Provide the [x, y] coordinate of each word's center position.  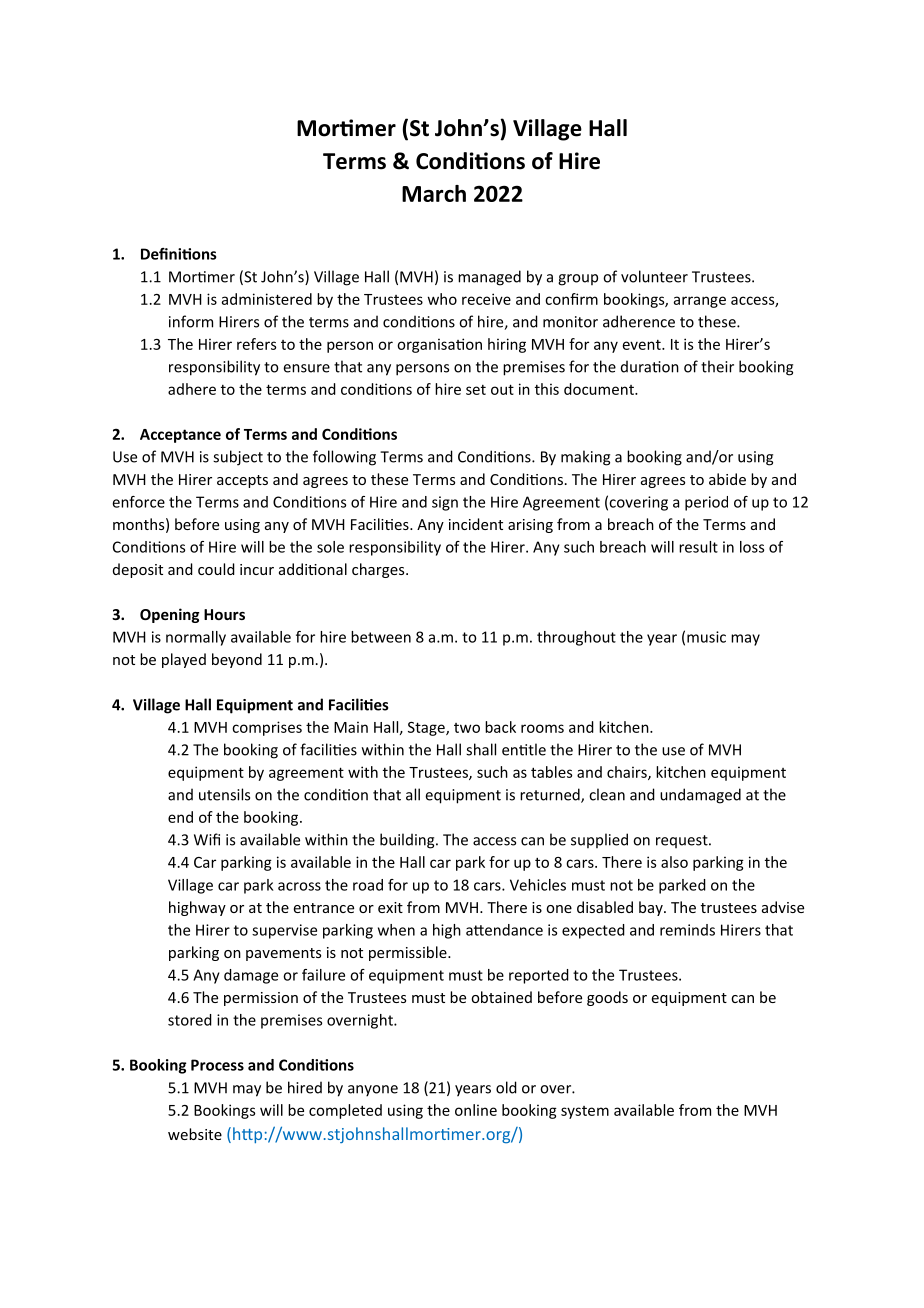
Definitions [179, 254]
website [195, 1134]
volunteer [654, 276]
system [585, 1112]
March [434, 193]
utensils [224, 794]
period [706, 503]
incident [476, 524]
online [476, 1110]
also [674, 862]
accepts [242, 481]
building [408, 841]
